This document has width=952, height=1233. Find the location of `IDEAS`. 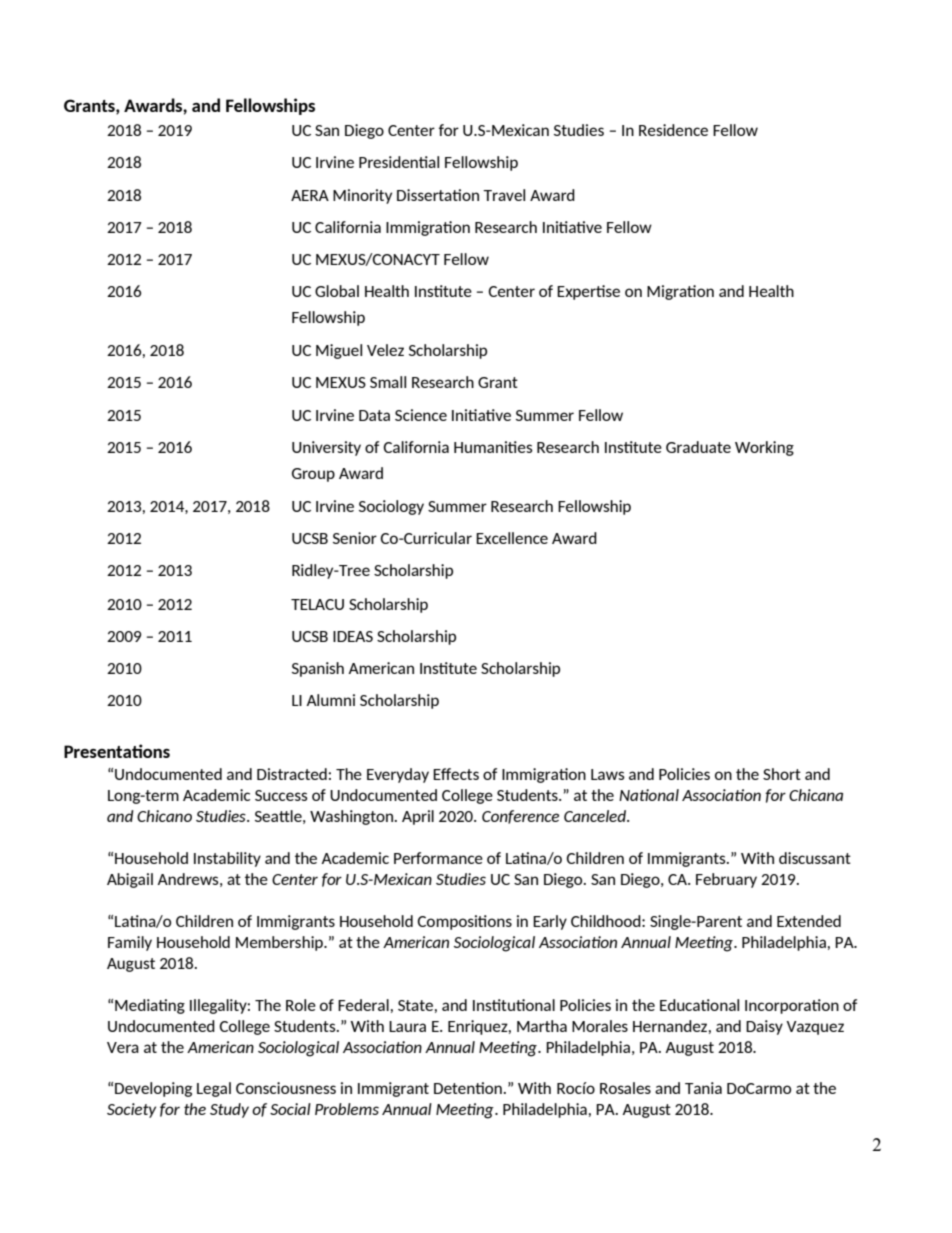

IDEAS is located at coordinates (353, 636).
